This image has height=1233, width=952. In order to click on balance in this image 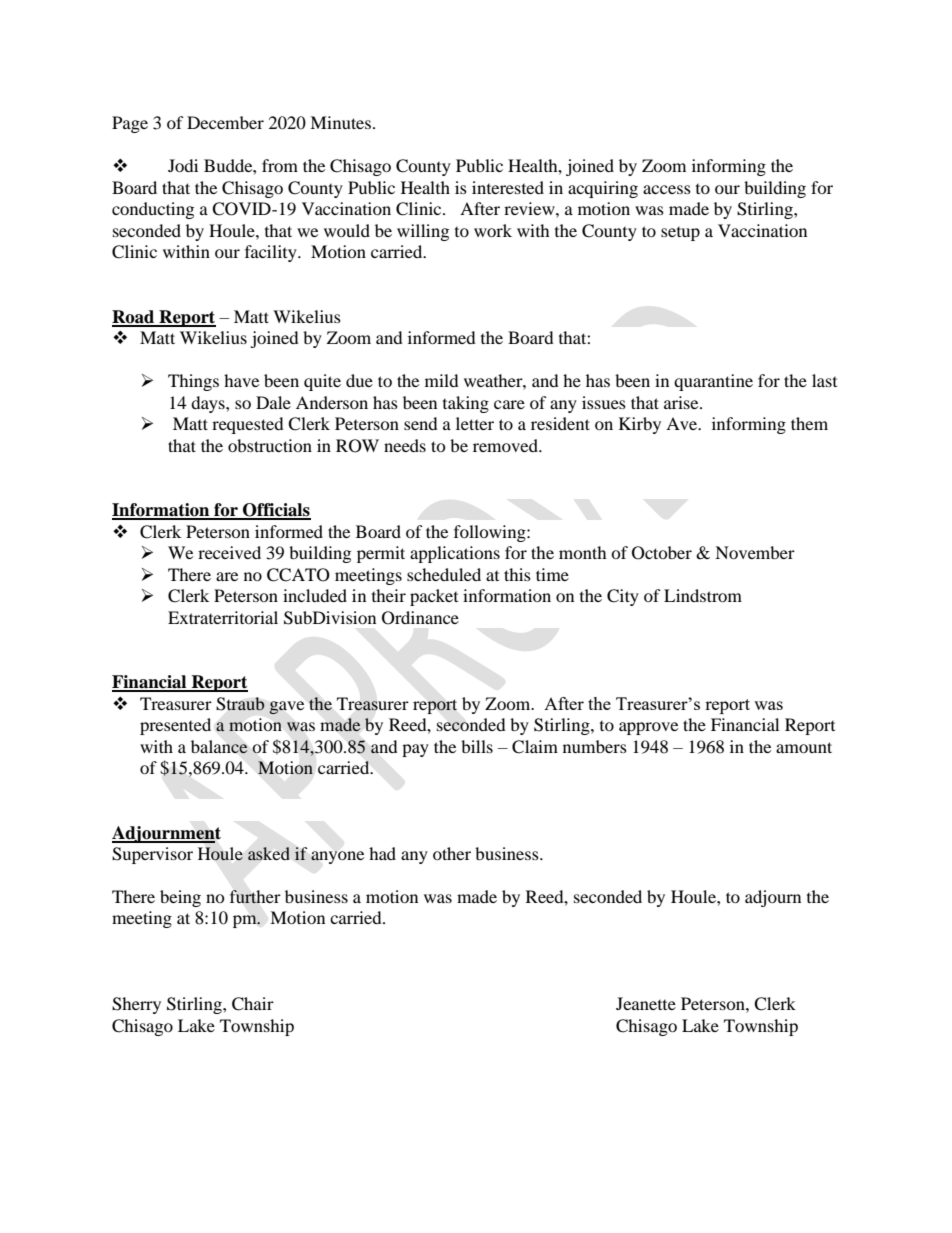, I will do `click(219, 747)`.
